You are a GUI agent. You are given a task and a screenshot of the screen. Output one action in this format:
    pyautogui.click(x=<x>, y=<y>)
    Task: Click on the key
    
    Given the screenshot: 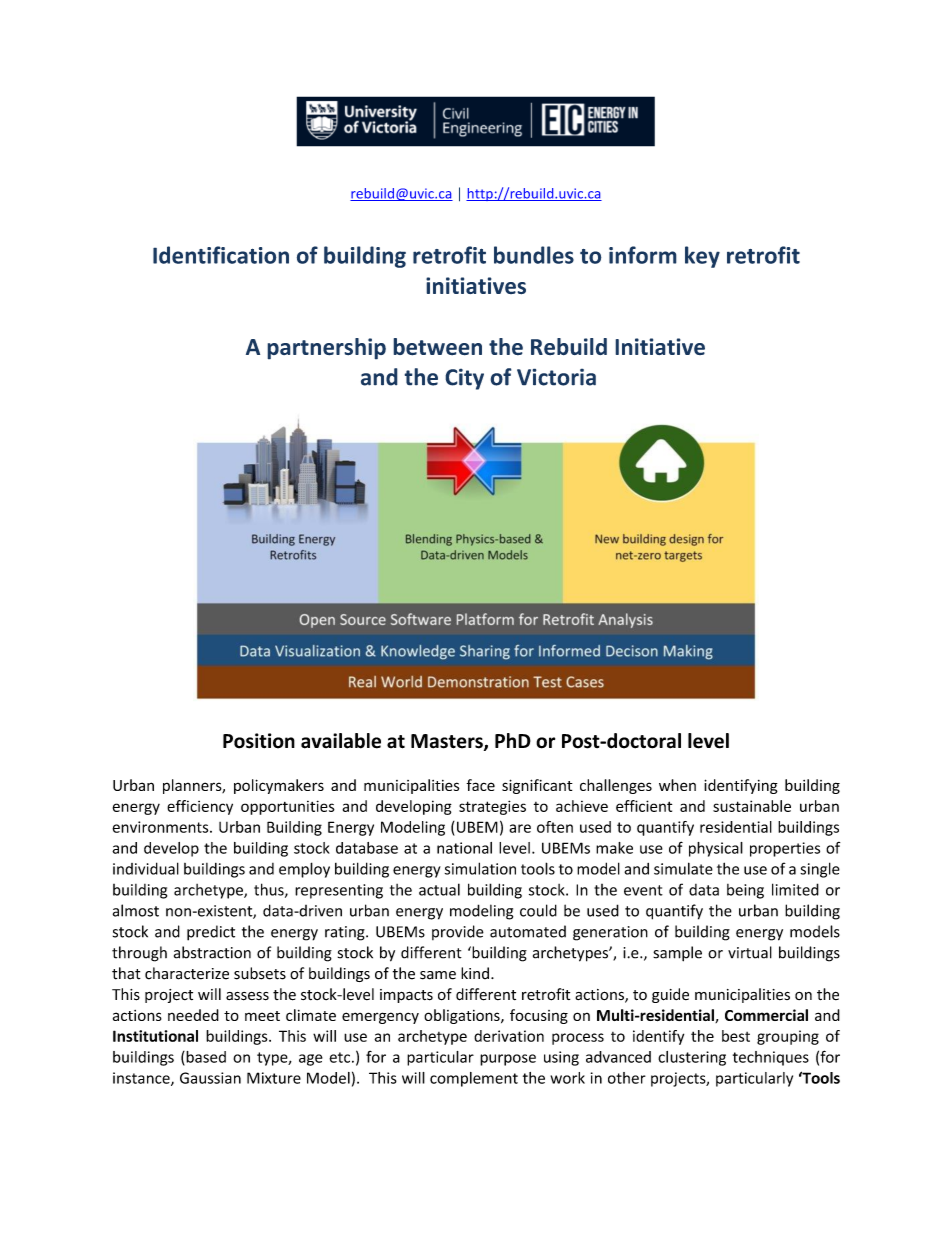 What is the action you would take?
    pyautogui.click(x=702, y=257)
